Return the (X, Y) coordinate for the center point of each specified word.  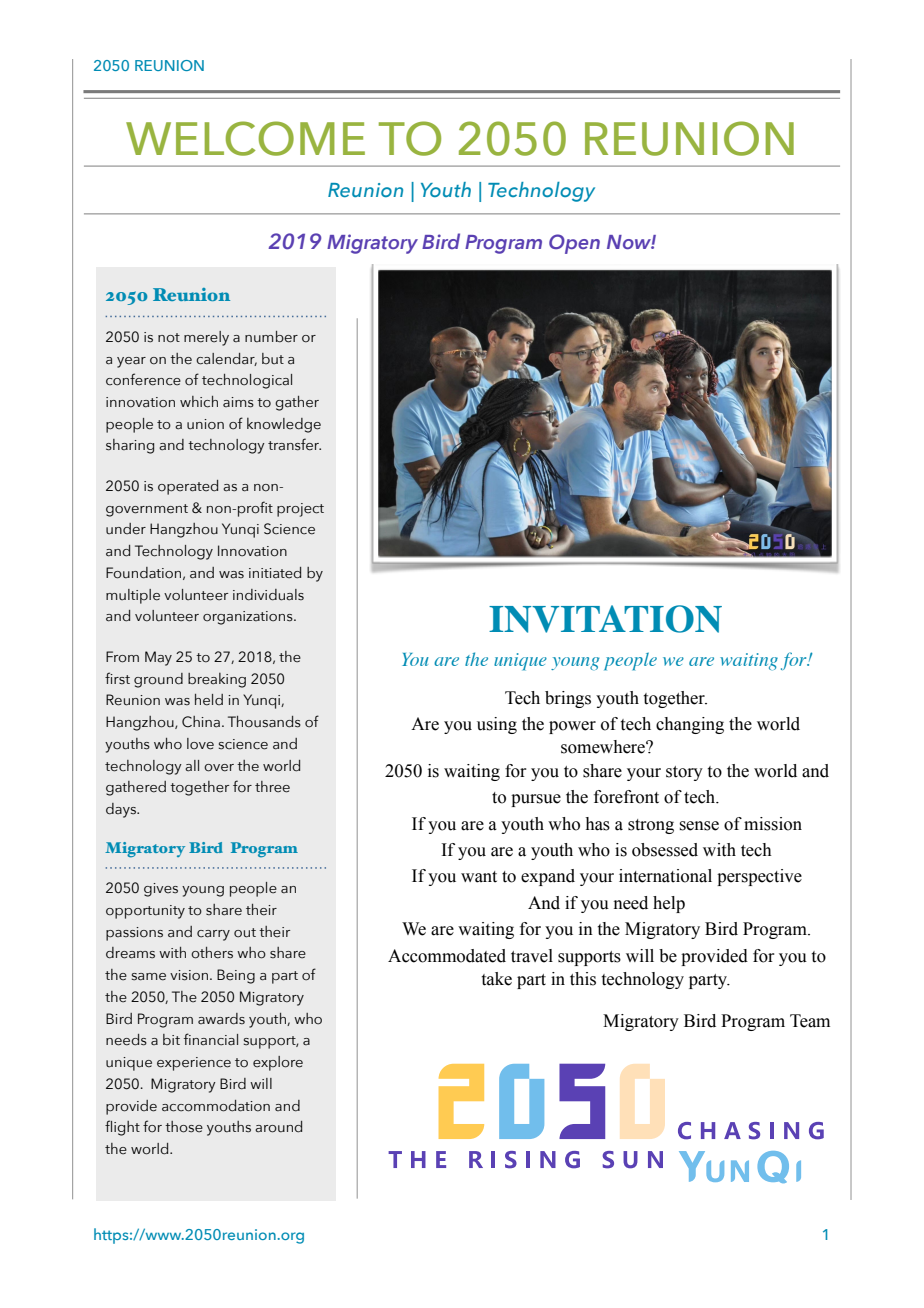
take (497, 979)
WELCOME (245, 138)
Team (810, 1021)
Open (574, 244)
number (271, 337)
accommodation (216, 1106)
